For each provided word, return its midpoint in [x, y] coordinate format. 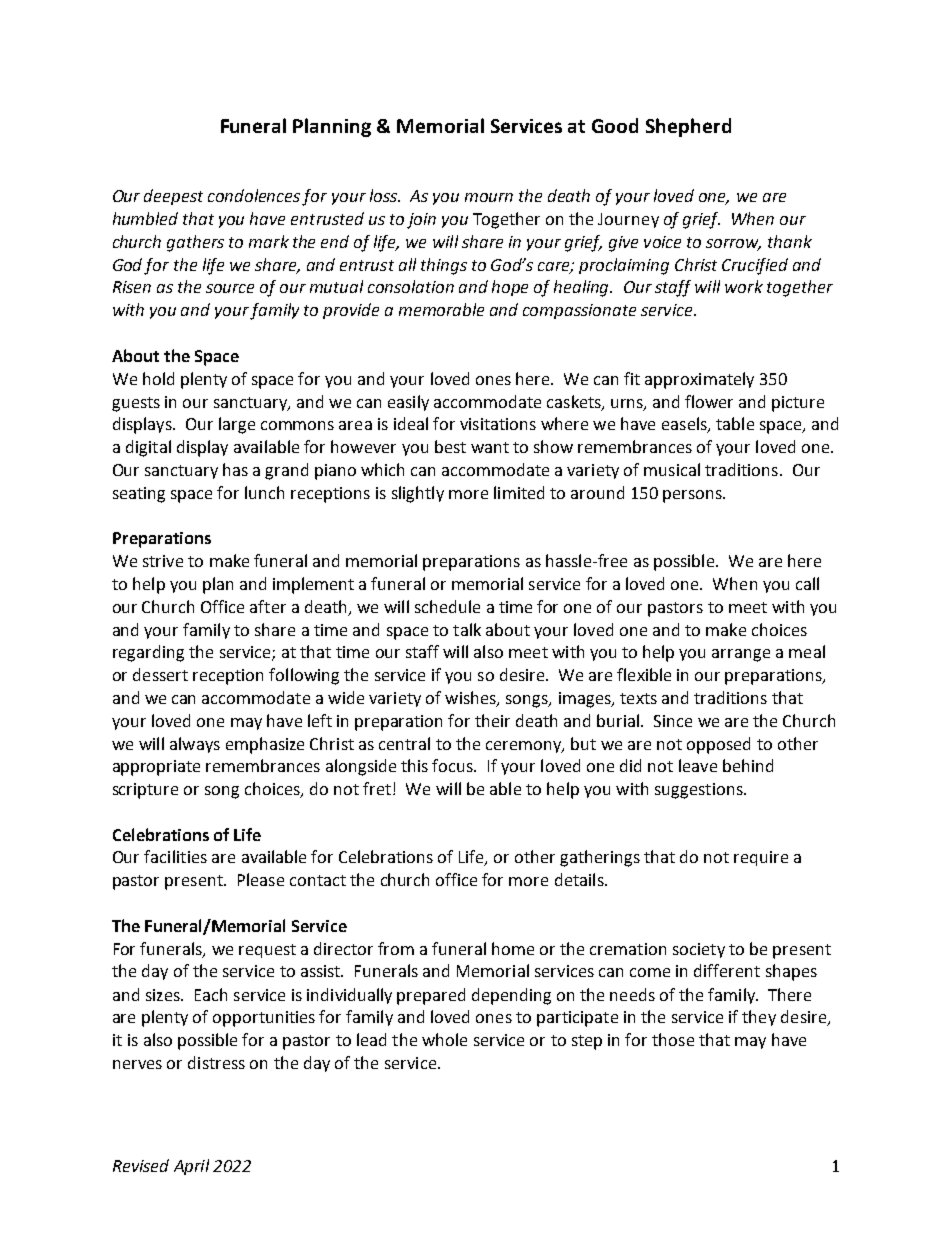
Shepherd [688, 127]
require [761, 858]
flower [709, 401]
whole [444, 1039]
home [513, 948]
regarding [148, 653]
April [191, 1167]
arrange [741, 655]
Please [261, 879]
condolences [254, 195]
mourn [489, 197]
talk [467, 629]
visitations [498, 424]
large [237, 425]
